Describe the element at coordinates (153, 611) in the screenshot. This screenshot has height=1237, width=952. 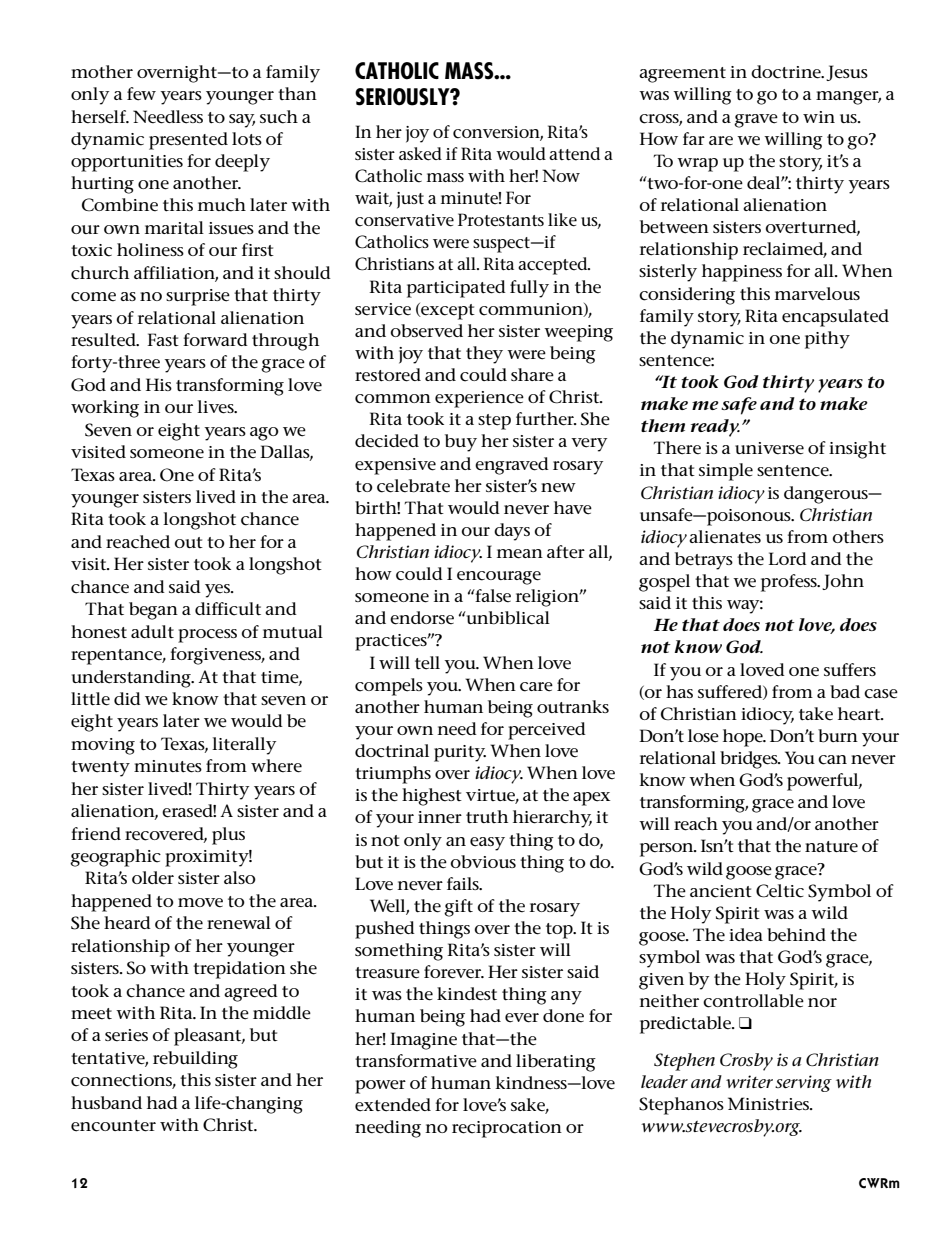
I see `began` at that location.
